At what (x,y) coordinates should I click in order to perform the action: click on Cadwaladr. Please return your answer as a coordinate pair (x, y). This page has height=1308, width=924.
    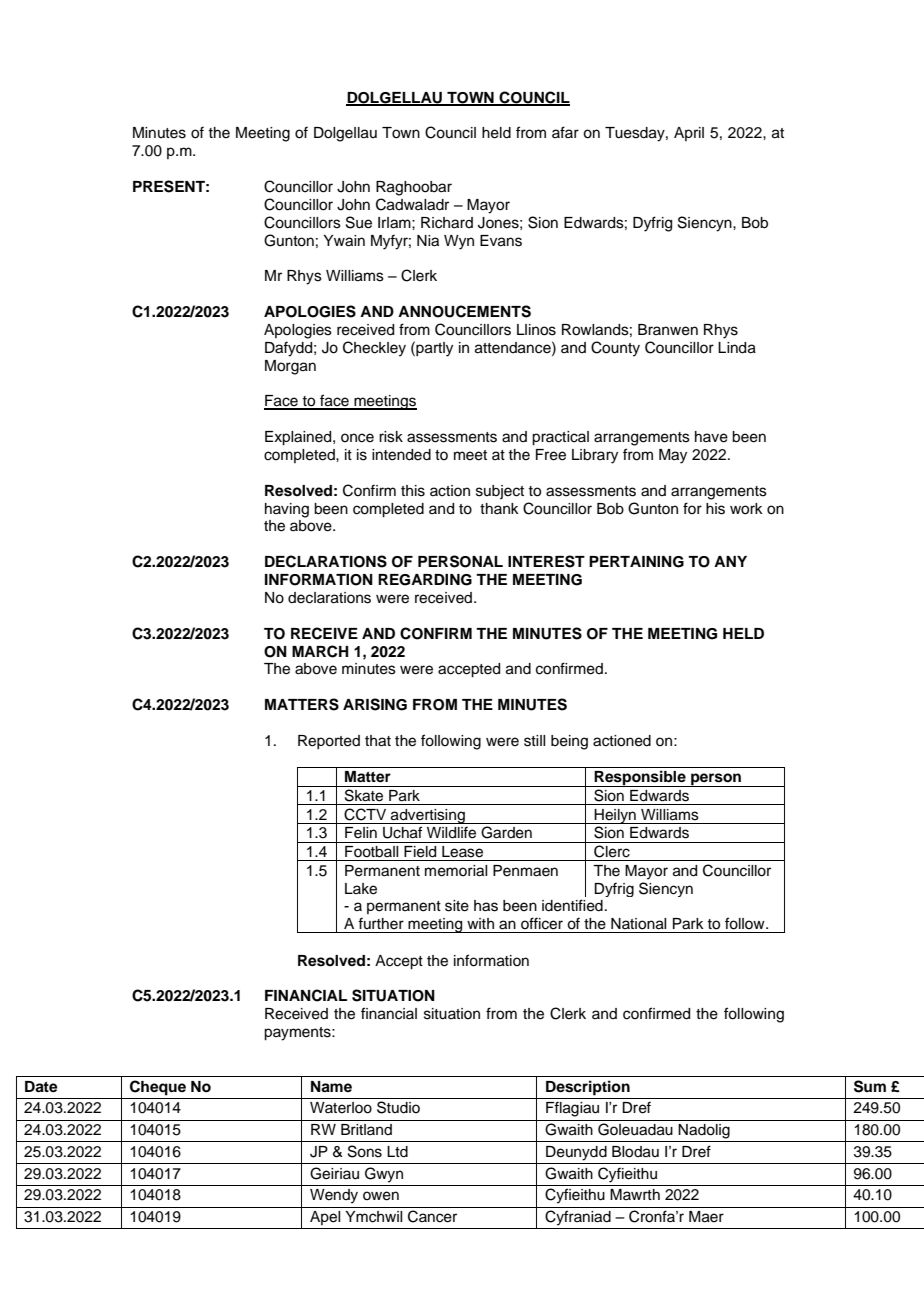
    Looking at the image, I should click on (412, 204).
